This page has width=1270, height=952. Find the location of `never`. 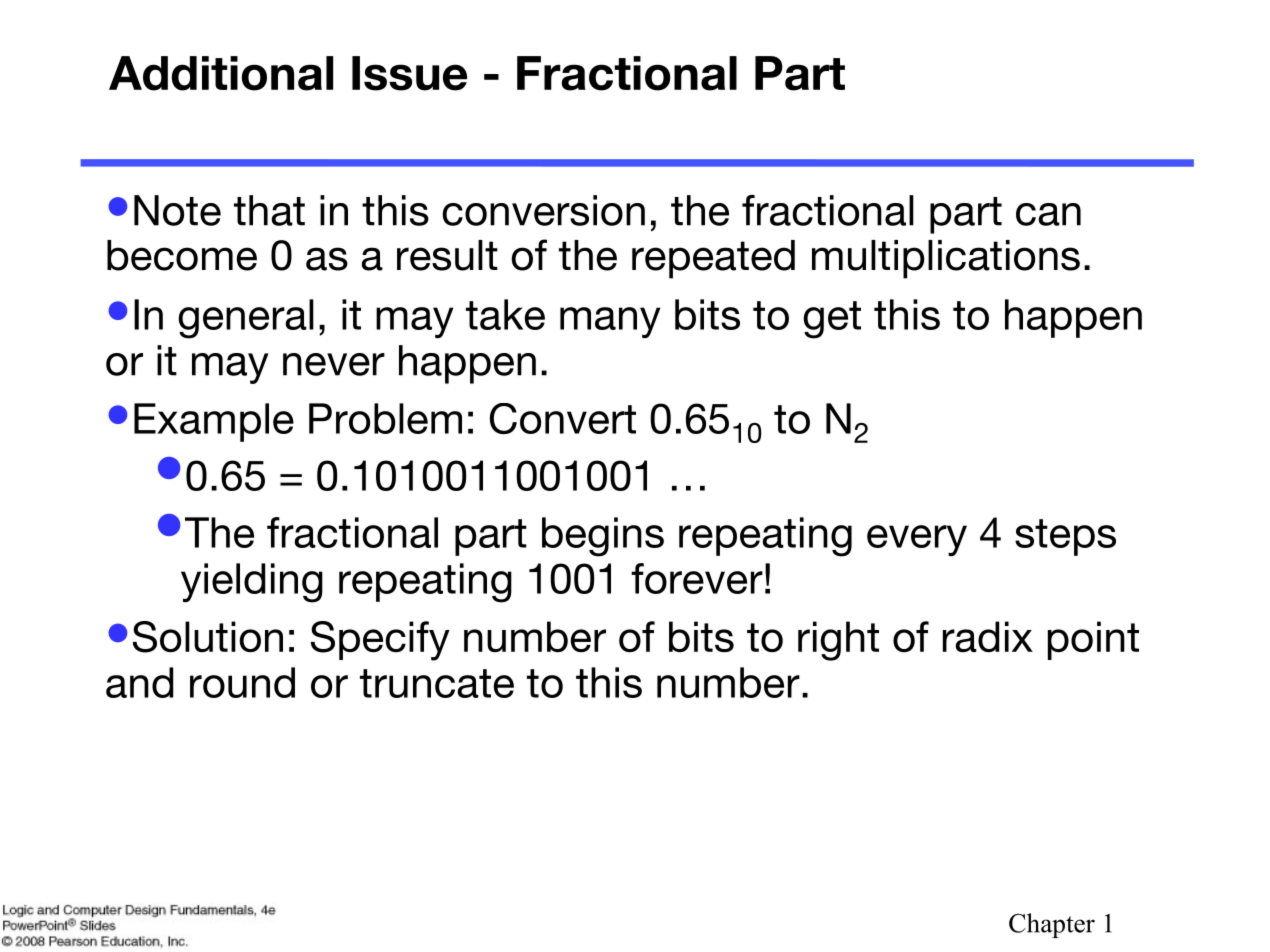

never is located at coordinates (334, 364).
